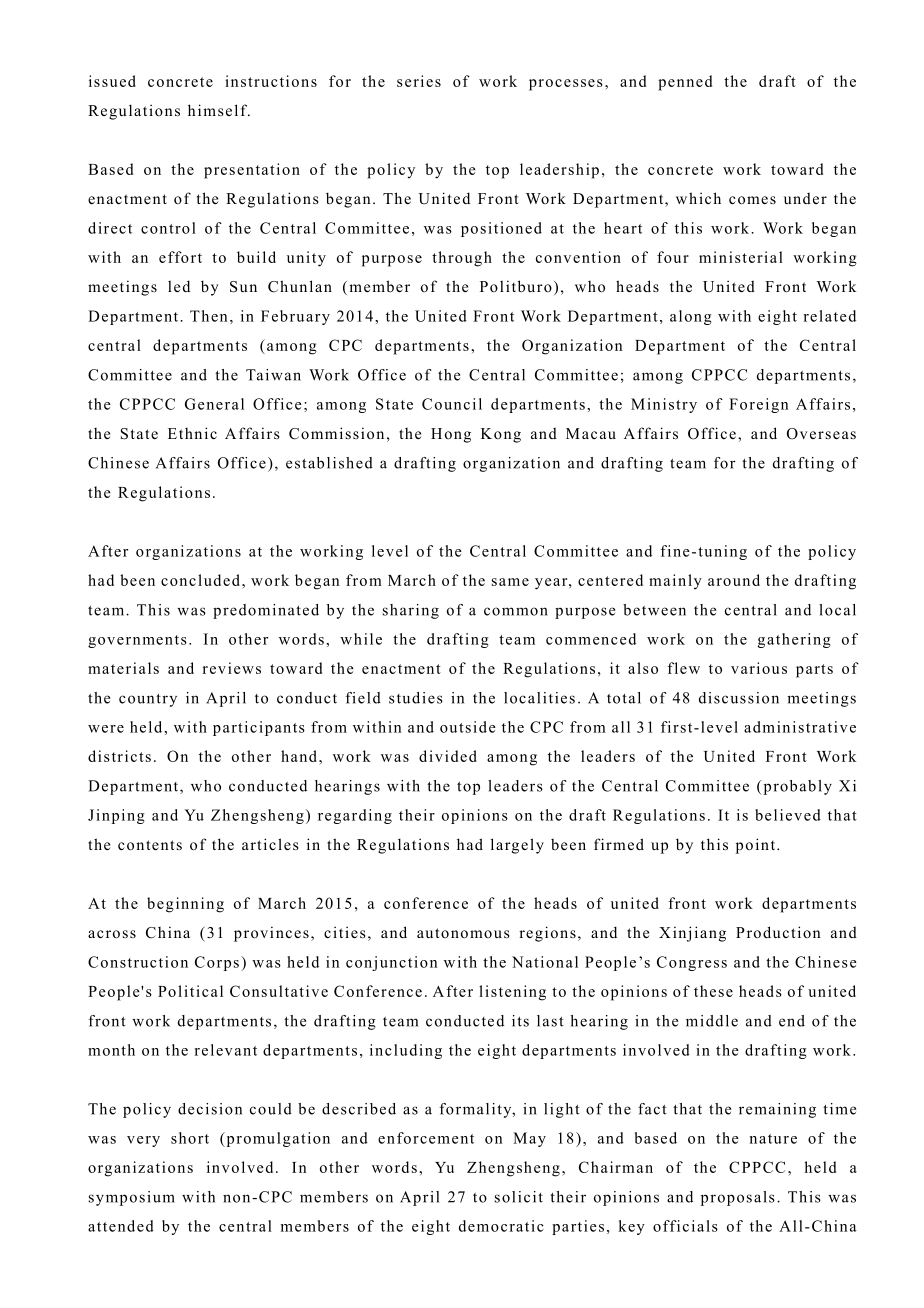 This screenshot has width=924, height=1308. I want to click on Council, so click(452, 404).
